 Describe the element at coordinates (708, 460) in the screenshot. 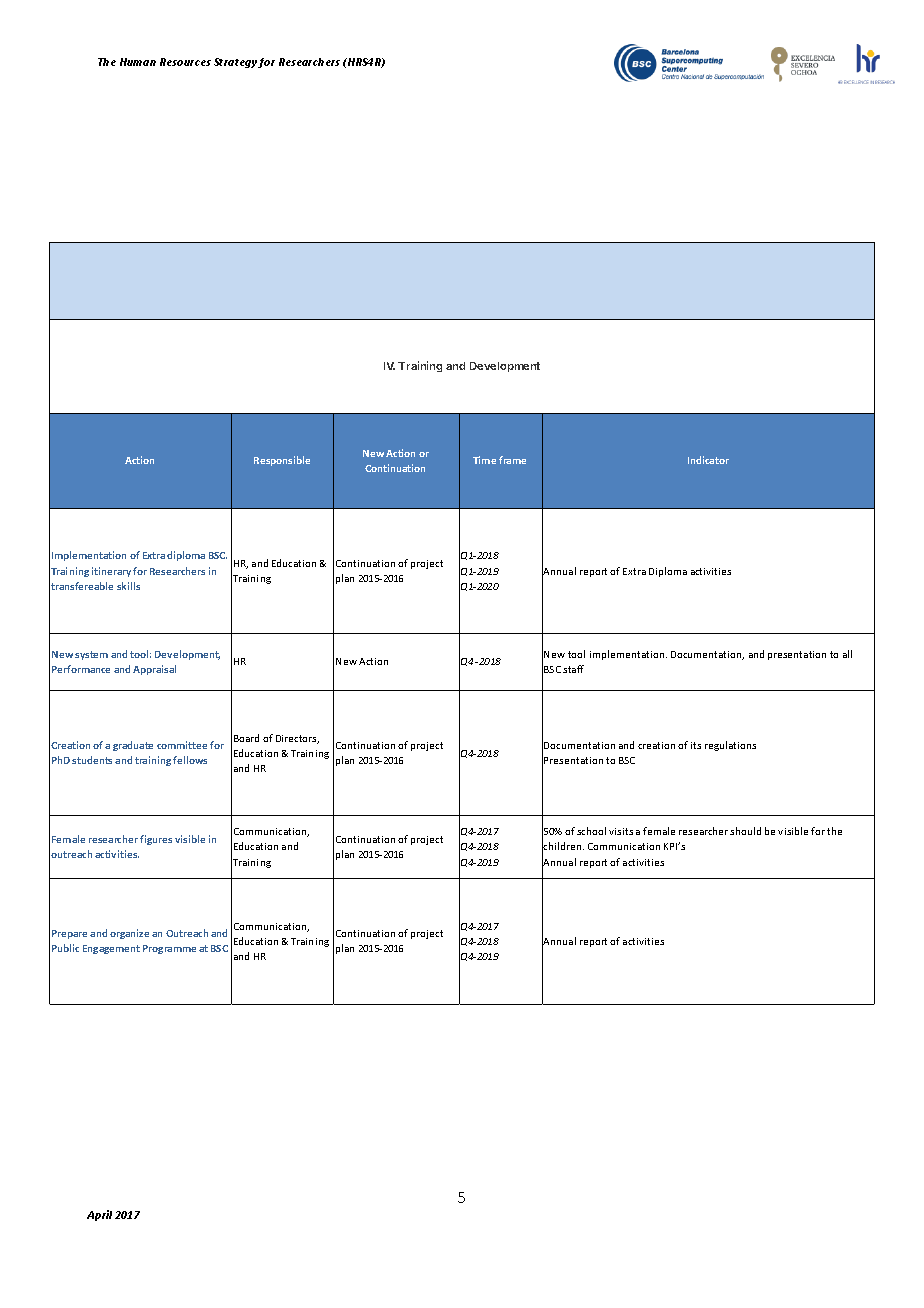

I see `Indicator` at that location.
